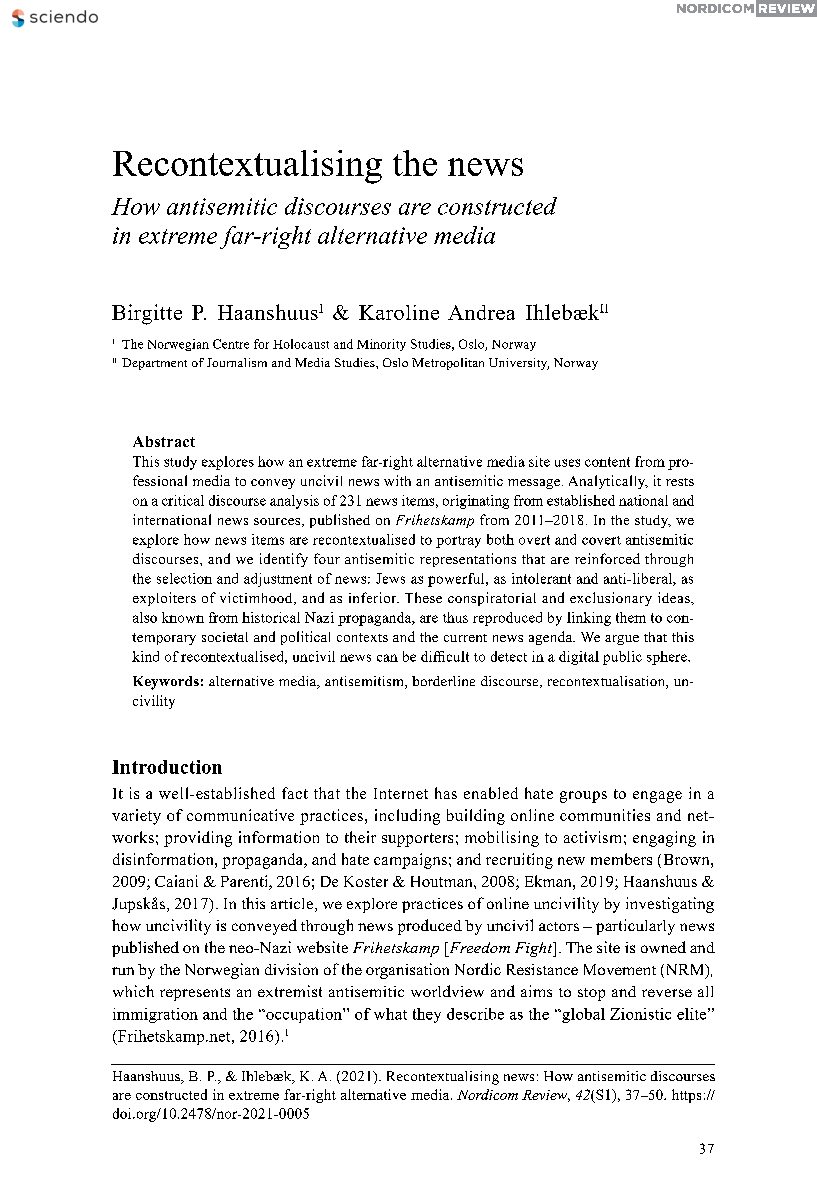  Describe the element at coordinates (184, 578) in the document. I see `selection` at that location.
